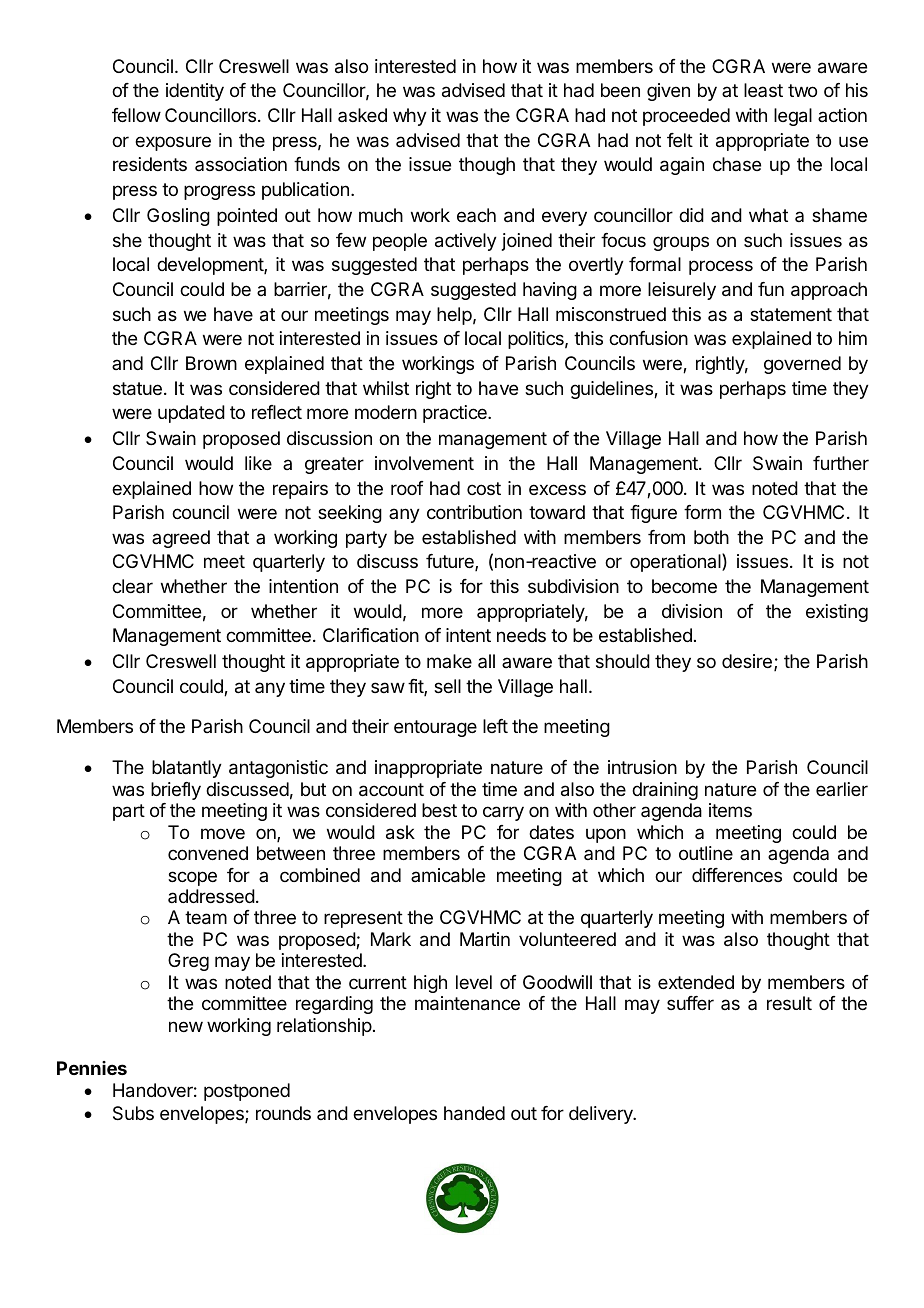 This page has height=1308, width=924. I want to click on postponed, so click(247, 1092).
